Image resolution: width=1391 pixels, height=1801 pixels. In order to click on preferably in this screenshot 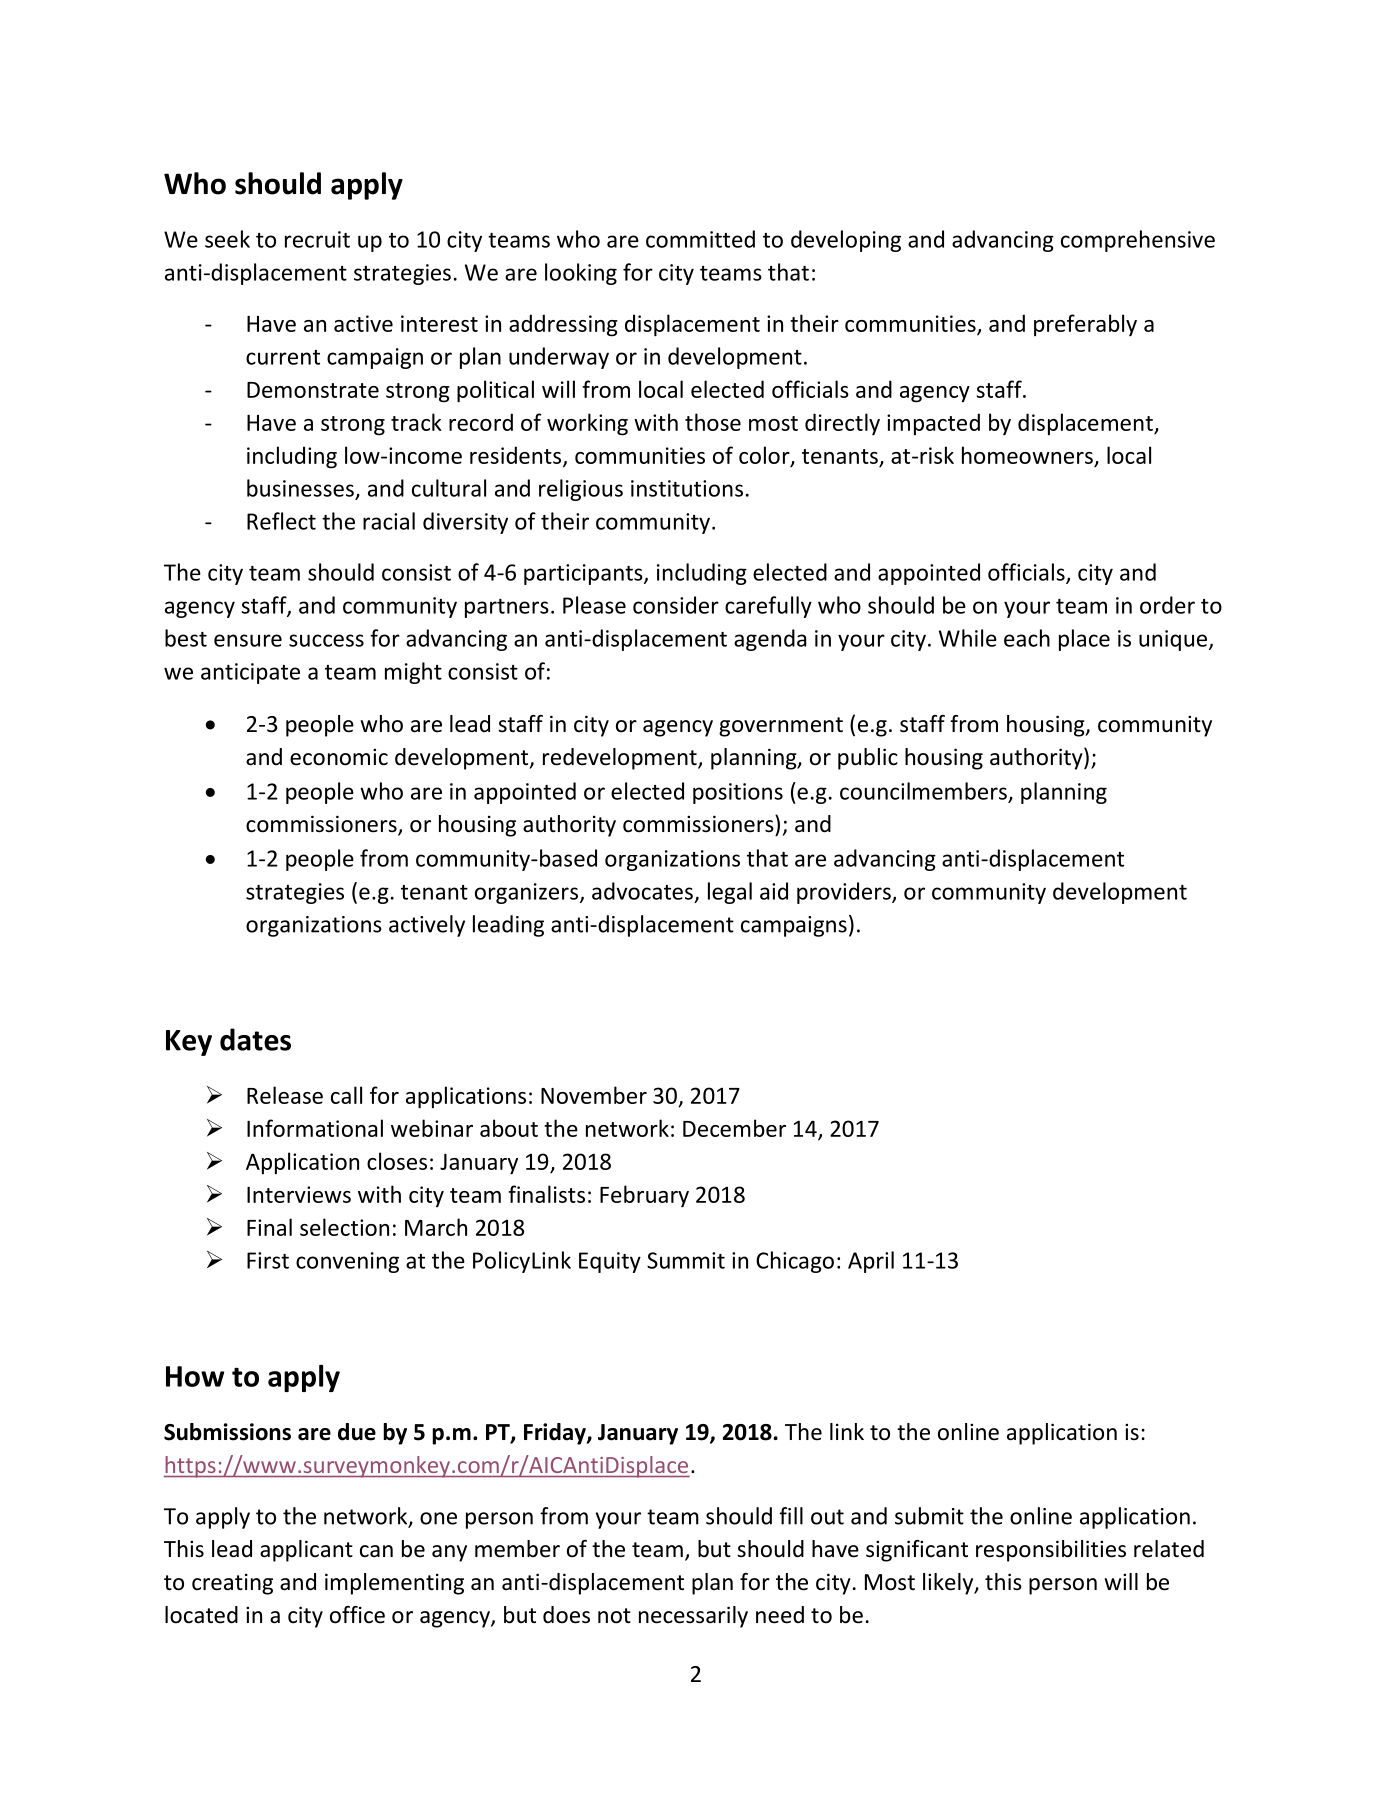, I will do `click(1085, 325)`.
